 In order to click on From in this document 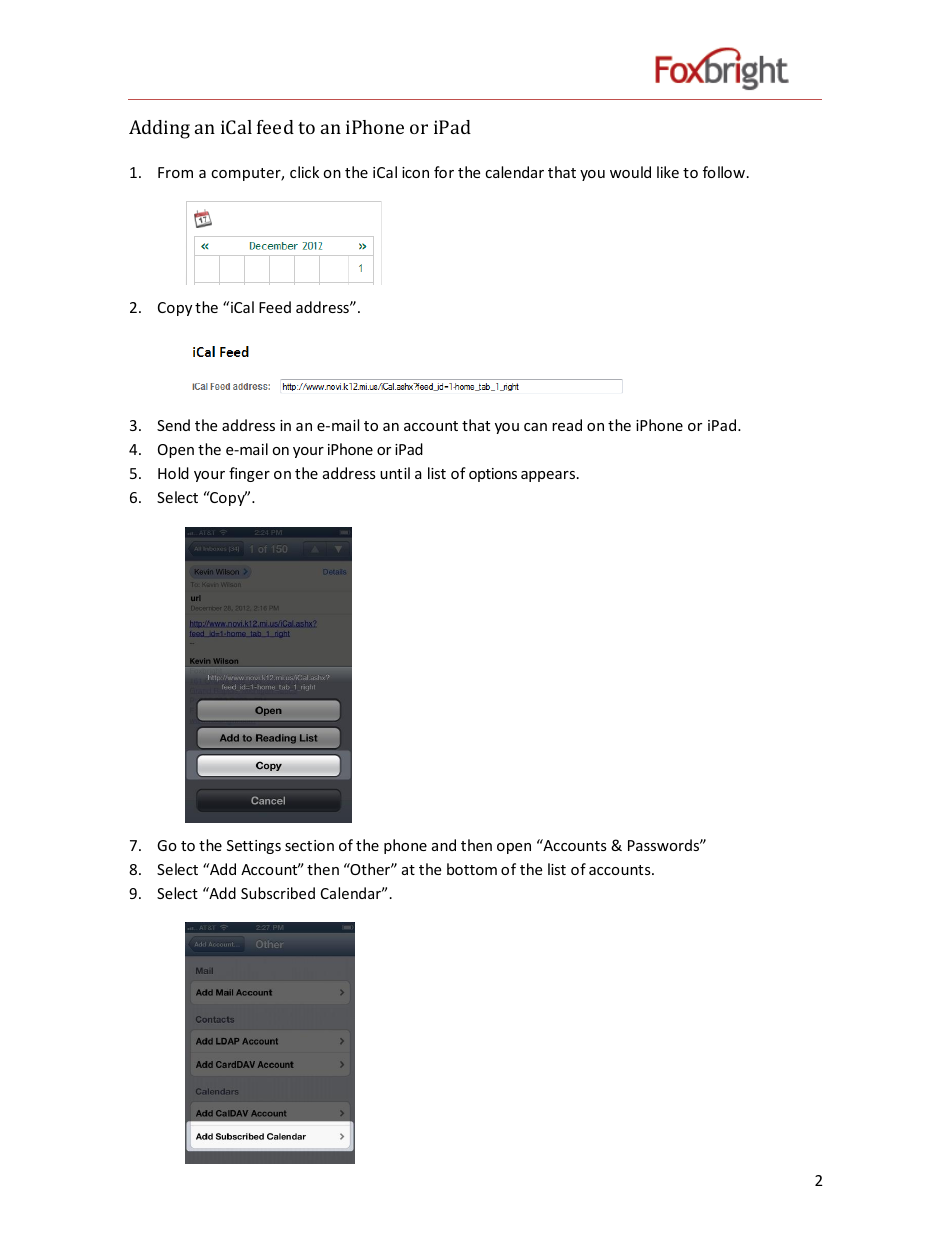, I will do `click(175, 172)`.
